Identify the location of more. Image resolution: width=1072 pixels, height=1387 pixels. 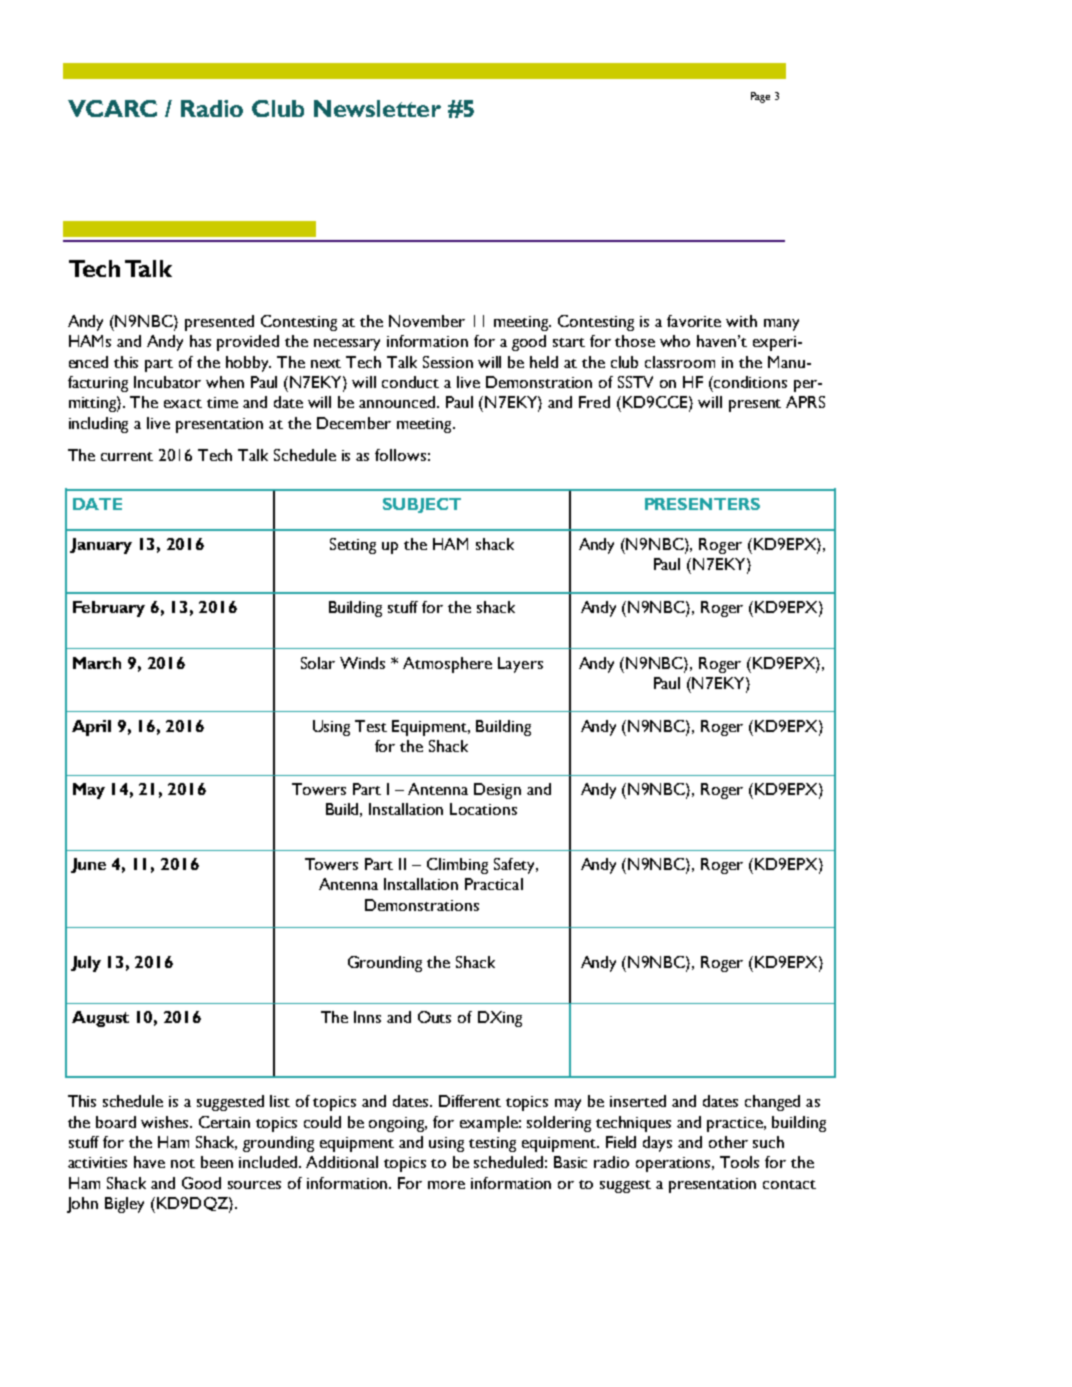
(446, 1185).
